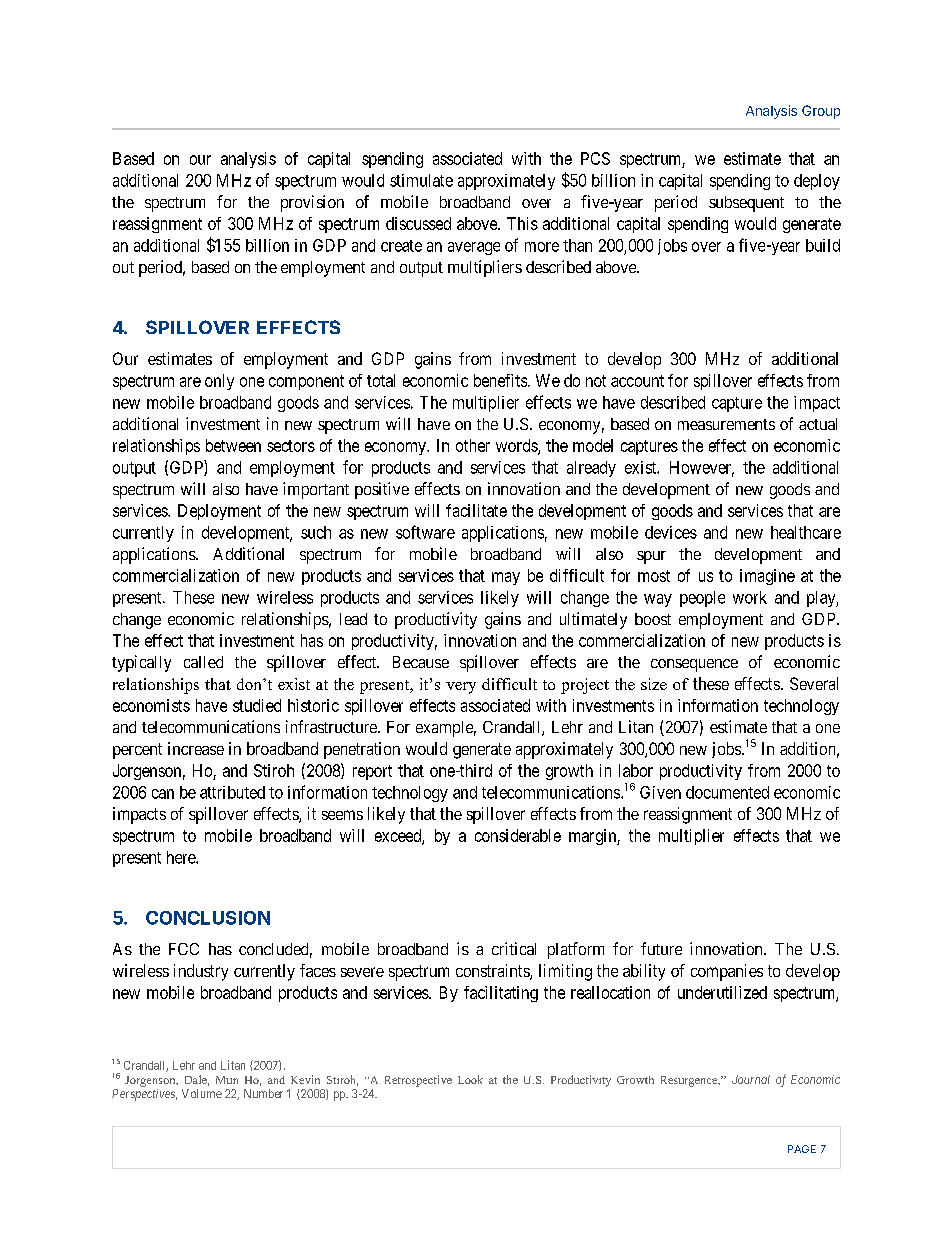 Image resolution: width=952 pixels, height=1233 pixels. I want to click on such, so click(316, 532).
